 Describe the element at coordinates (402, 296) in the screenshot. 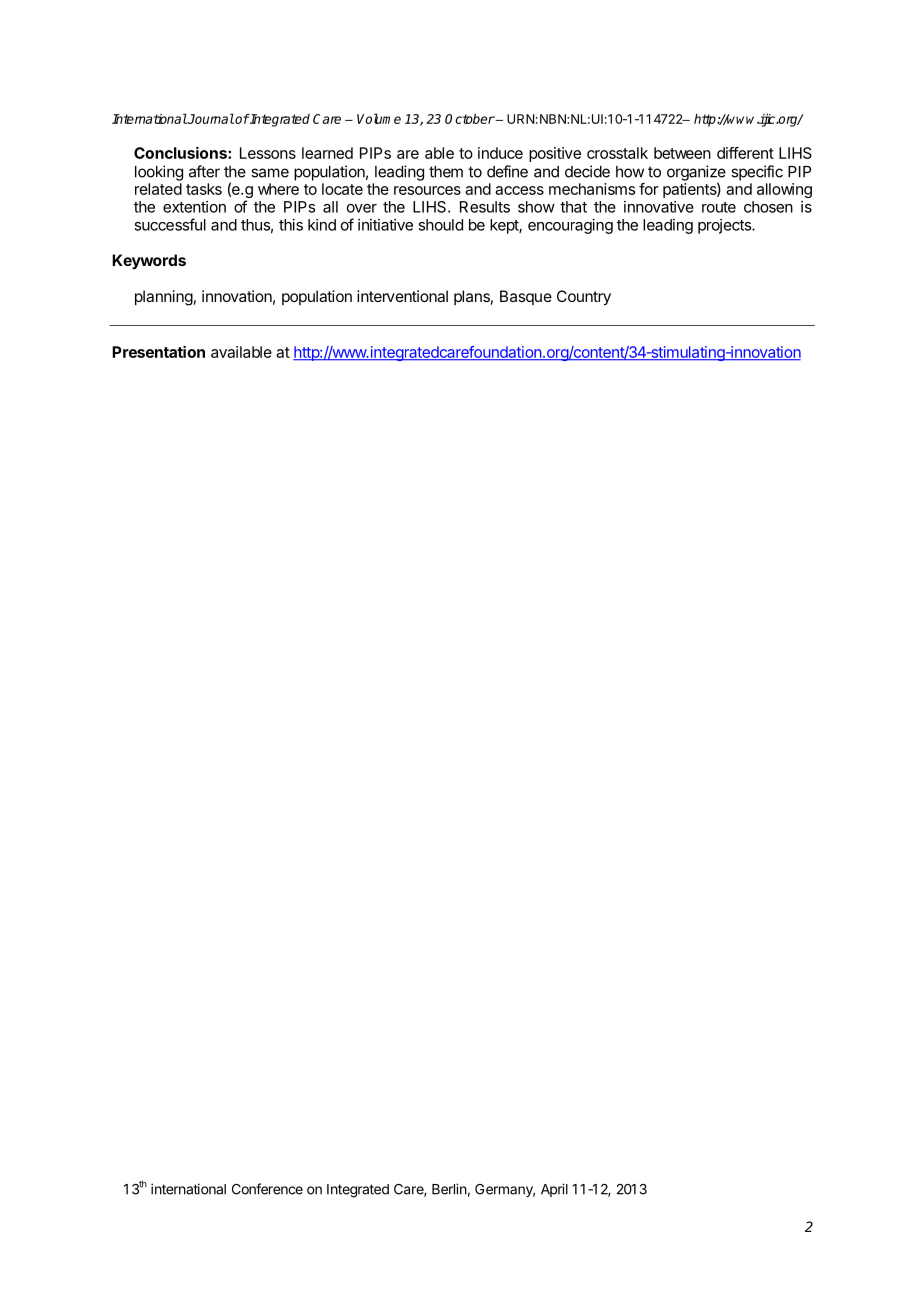

I see `interventional` at that location.
